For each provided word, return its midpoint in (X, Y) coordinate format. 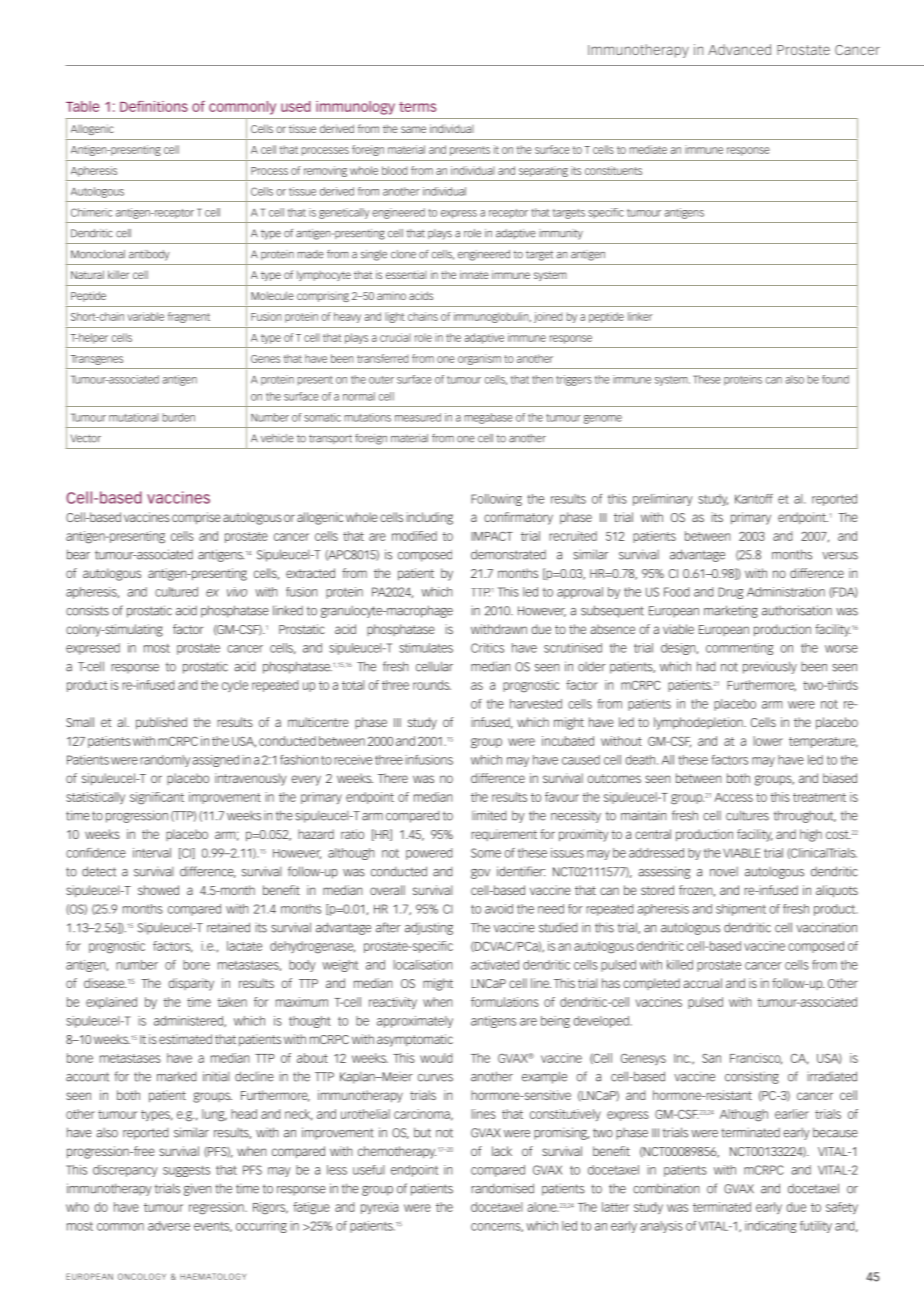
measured (418, 417)
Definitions (154, 106)
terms (417, 107)
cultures (747, 815)
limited (489, 815)
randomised (502, 1188)
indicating (770, 1227)
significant (157, 798)
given (197, 1189)
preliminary (663, 500)
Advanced (739, 49)
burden (179, 417)
